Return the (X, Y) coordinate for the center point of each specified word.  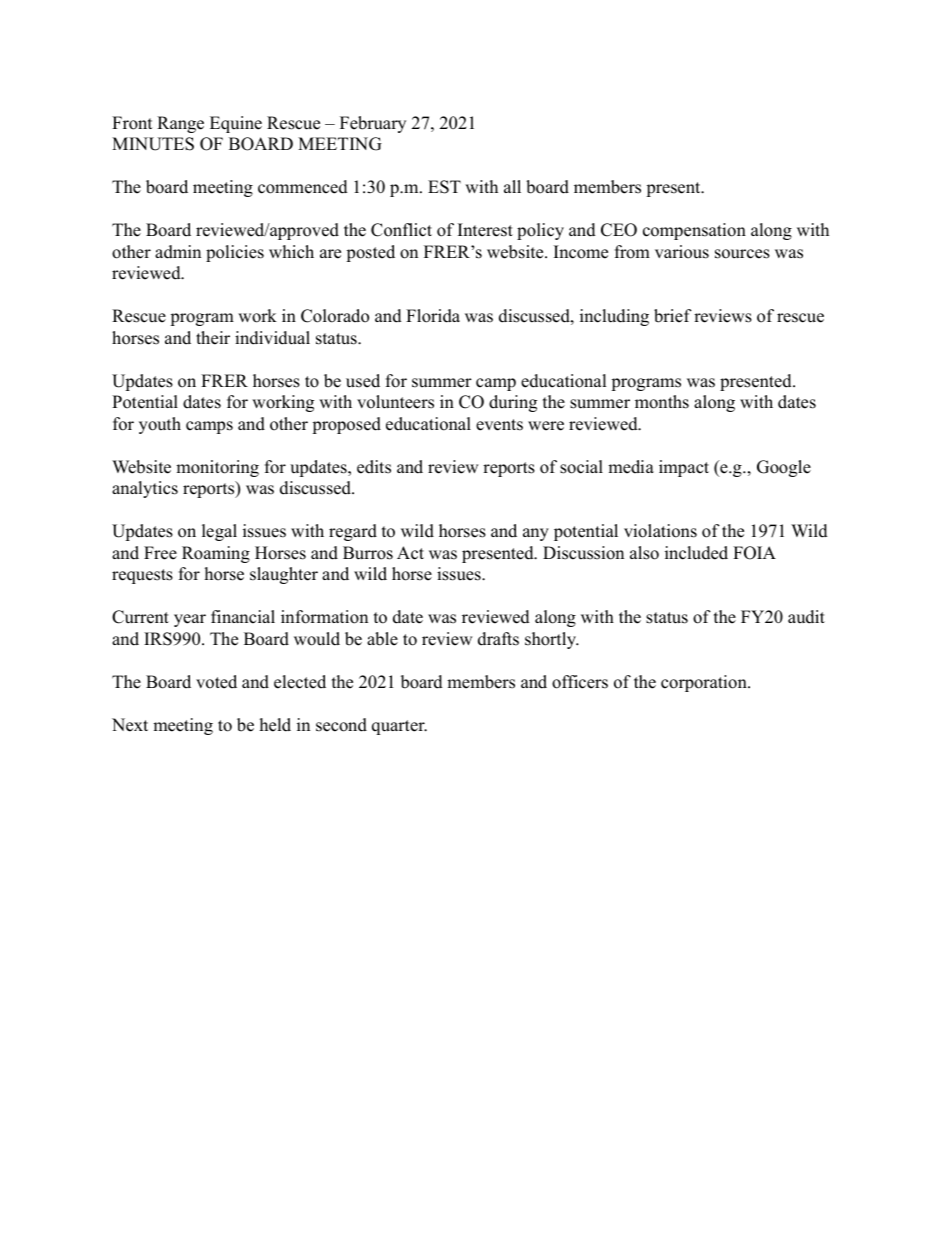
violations (660, 531)
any (536, 534)
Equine (236, 124)
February (373, 124)
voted (216, 682)
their (213, 338)
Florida (433, 316)
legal (219, 532)
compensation (694, 231)
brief (673, 316)
